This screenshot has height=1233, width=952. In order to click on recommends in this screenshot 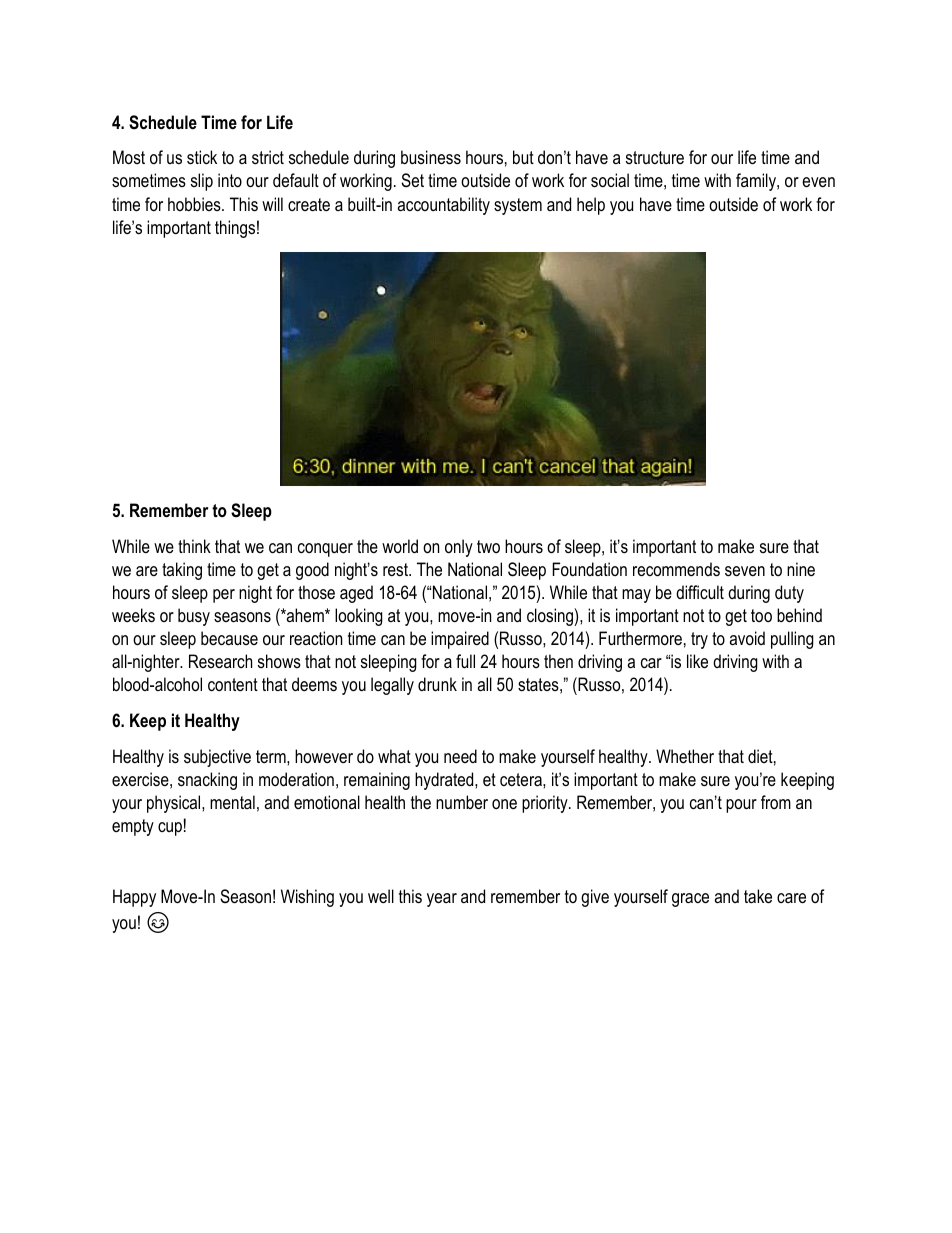, I will do `click(676, 569)`.
